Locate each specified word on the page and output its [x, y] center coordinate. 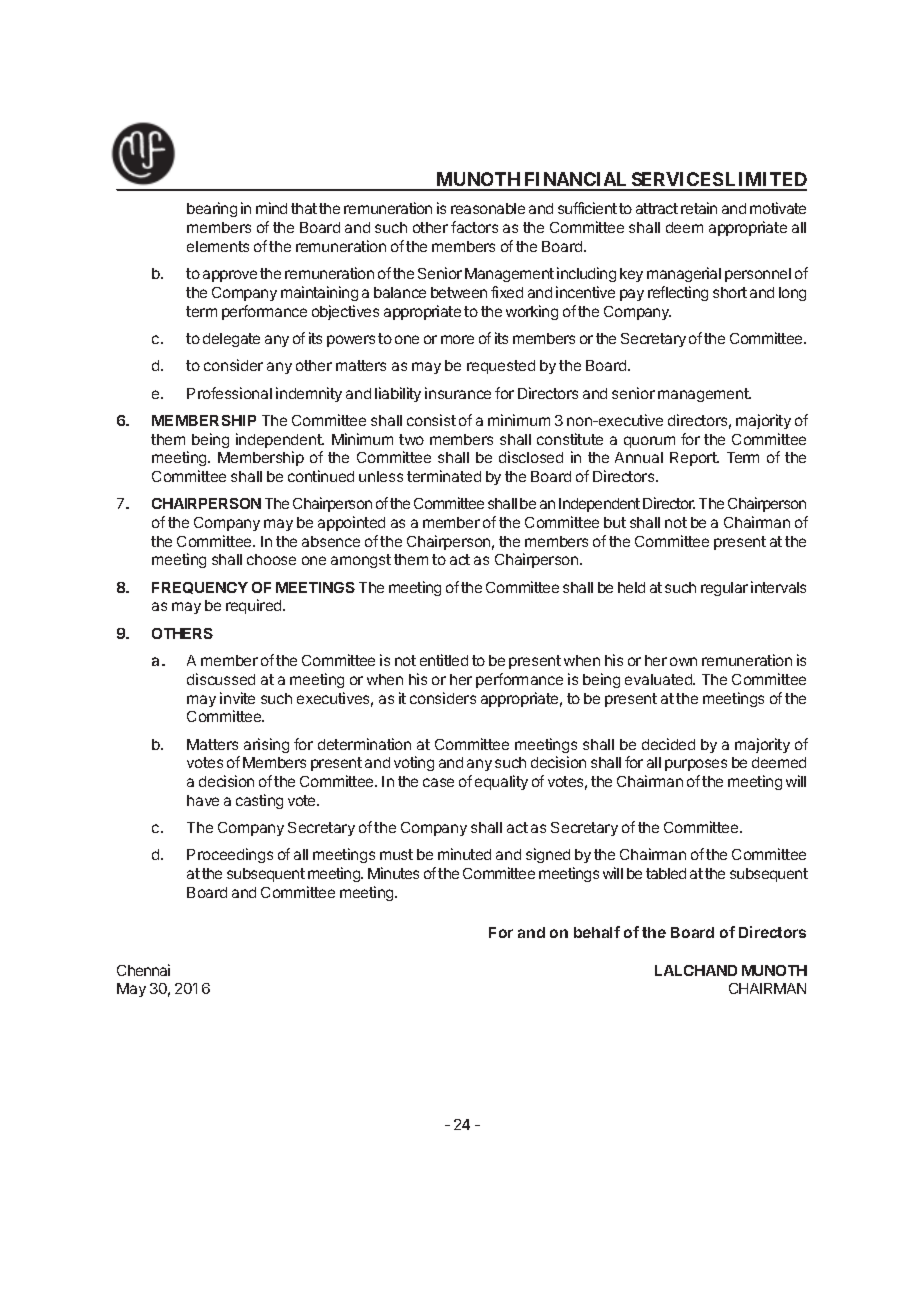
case [438, 782]
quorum [649, 442]
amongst [361, 561]
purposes [696, 765]
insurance [458, 393]
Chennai [143, 970]
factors [474, 227]
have [203, 800]
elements [218, 246]
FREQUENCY [200, 588]
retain [699, 208]
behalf [597, 932]
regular [724, 589]
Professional [229, 393]
